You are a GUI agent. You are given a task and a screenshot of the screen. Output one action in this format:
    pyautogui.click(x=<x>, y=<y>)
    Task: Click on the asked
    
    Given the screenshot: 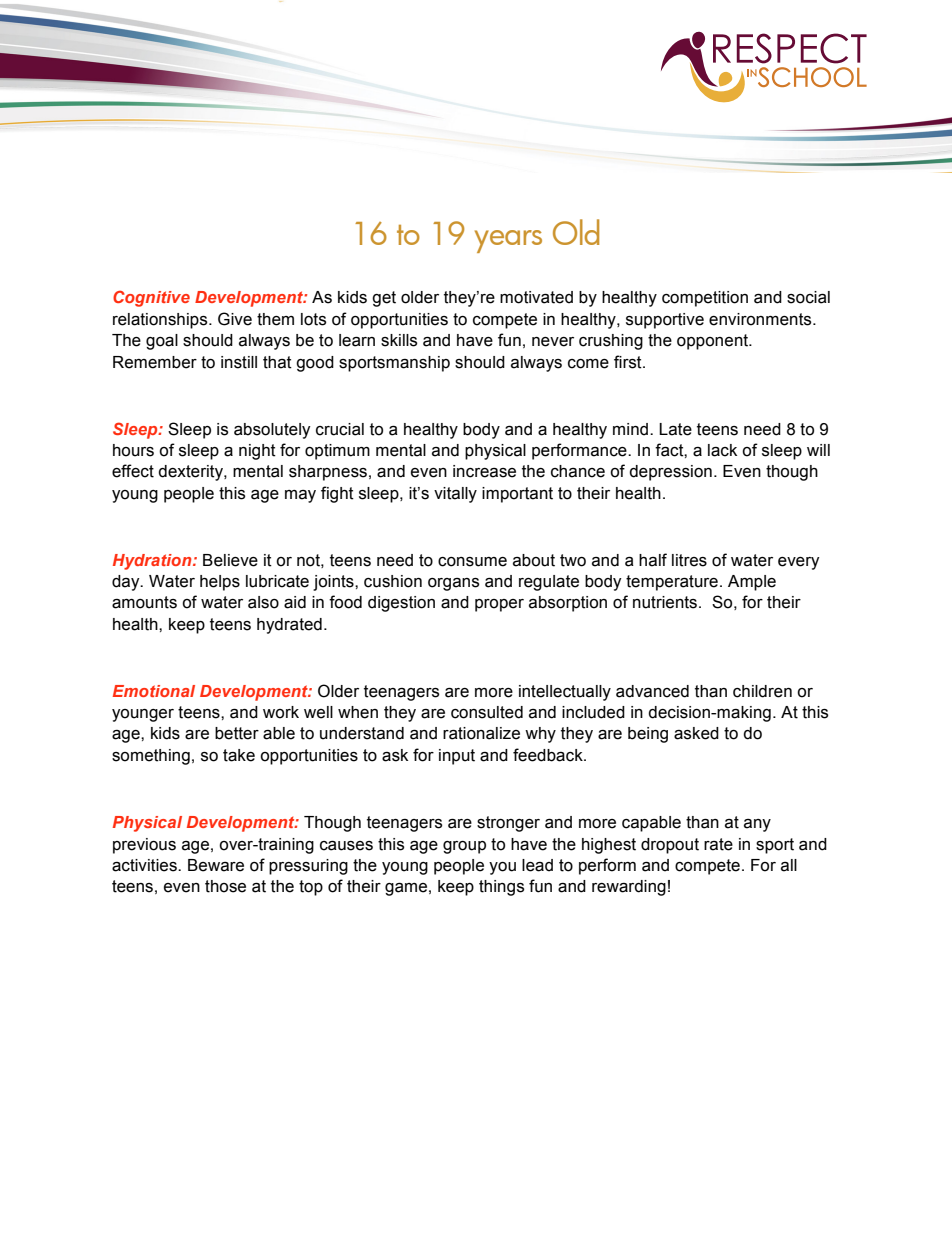 What is the action you would take?
    pyautogui.click(x=696, y=733)
